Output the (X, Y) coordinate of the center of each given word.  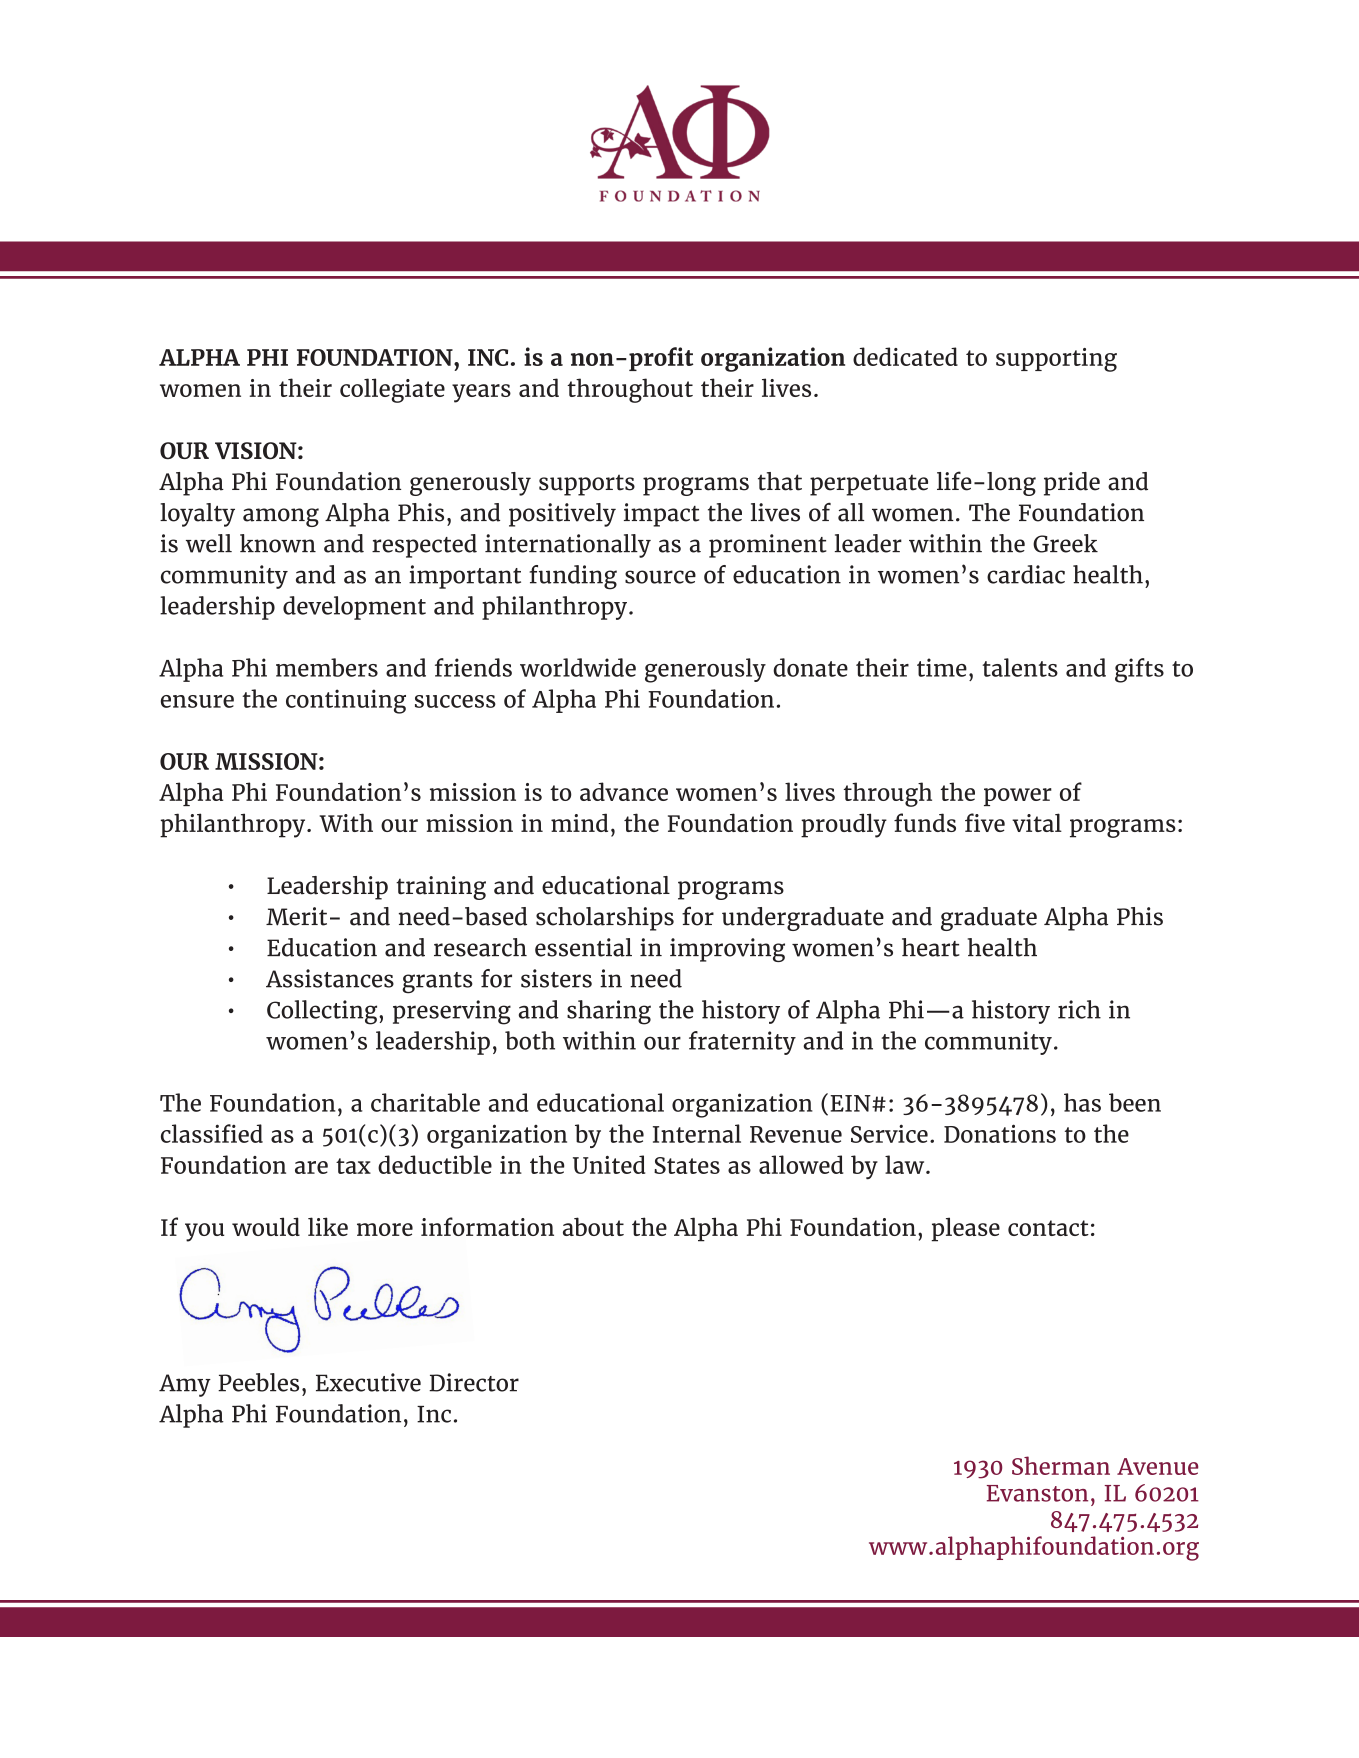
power (1018, 797)
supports (587, 485)
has (1082, 1102)
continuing (346, 701)
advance (624, 791)
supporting (1056, 360)
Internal (697, 1133)
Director (474, 1382)
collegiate (392, 390)
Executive (368, 1382)
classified (212, 1133)
